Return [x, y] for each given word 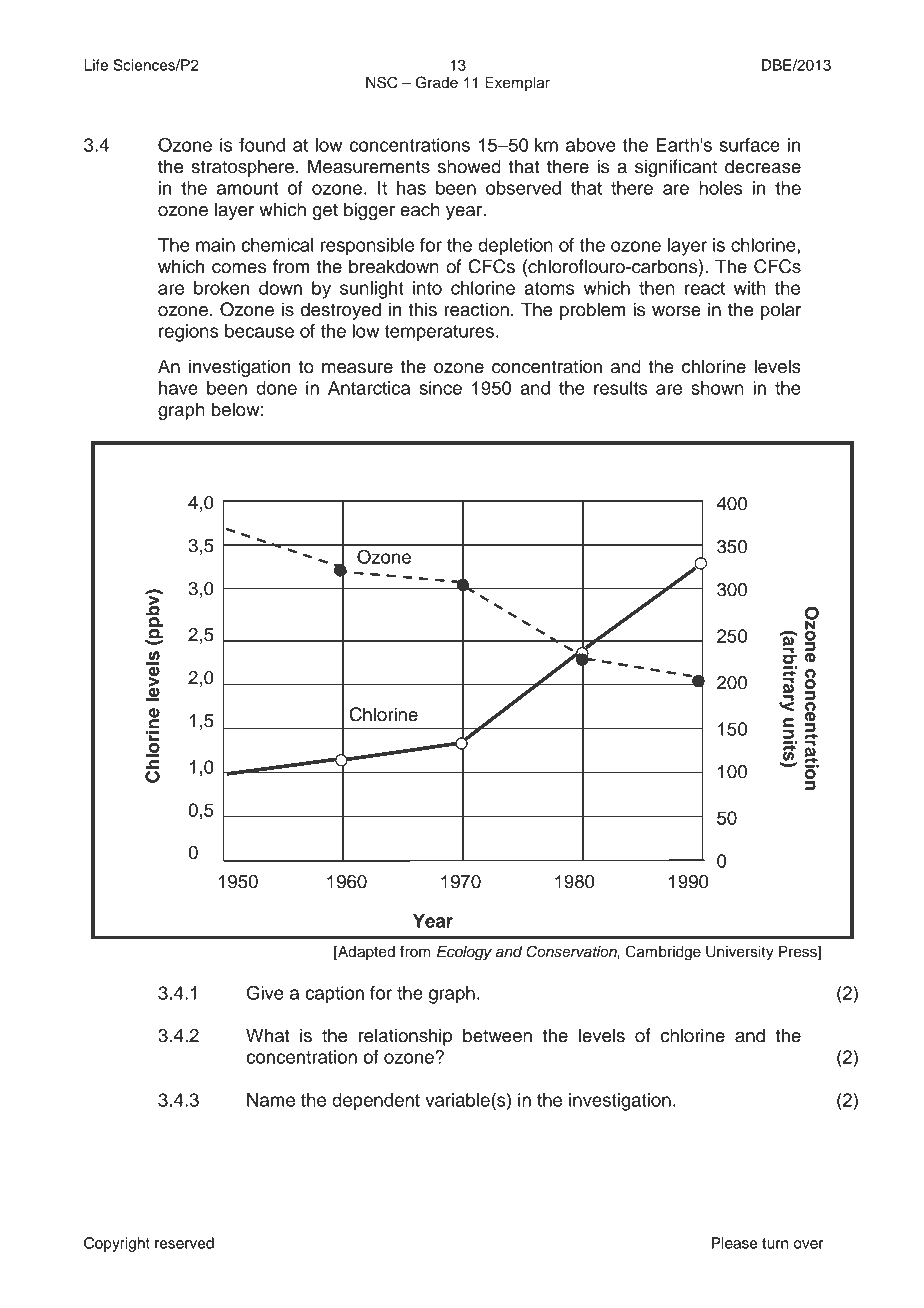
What [268, 1035]
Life [96, 65]
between [497, 1035]
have [178, 388]
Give [265, 992]
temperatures [439, 333]
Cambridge [663, 953]
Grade [437, 82]
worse [676, 311]
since [440, 388]
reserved [184, 1243]
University [740, 953]
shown [717, 388]
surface [749, 145]
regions [189, 333]
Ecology [464, 953]
